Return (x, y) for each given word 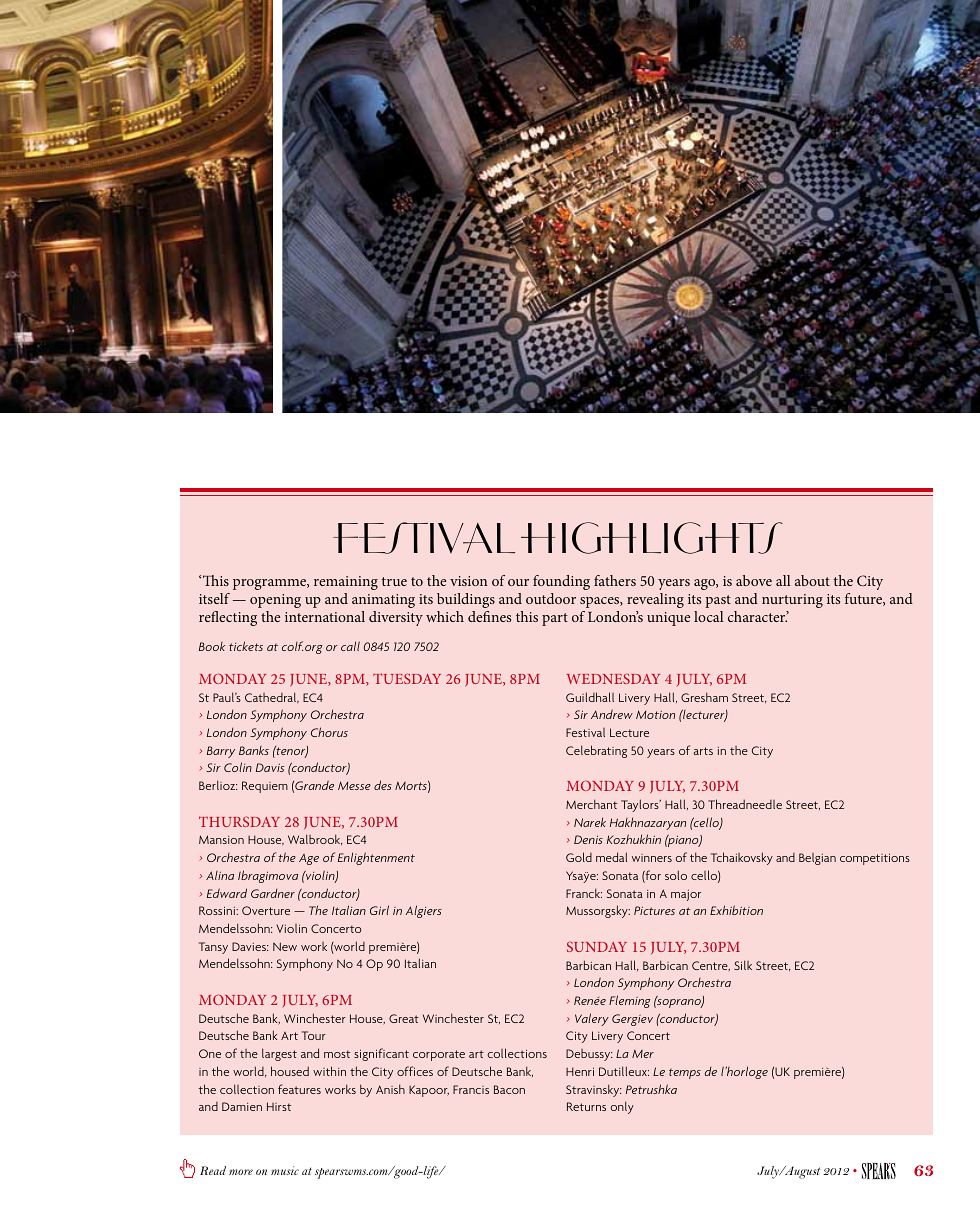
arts (703, 751)
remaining (346, 583)
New (285, 946)
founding (561, 582)
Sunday (597, 946)
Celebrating (596, 751)
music (285, 1170)
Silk (743, 965)
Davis (270, 767)
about (812, 580)
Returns (586, 1106)
